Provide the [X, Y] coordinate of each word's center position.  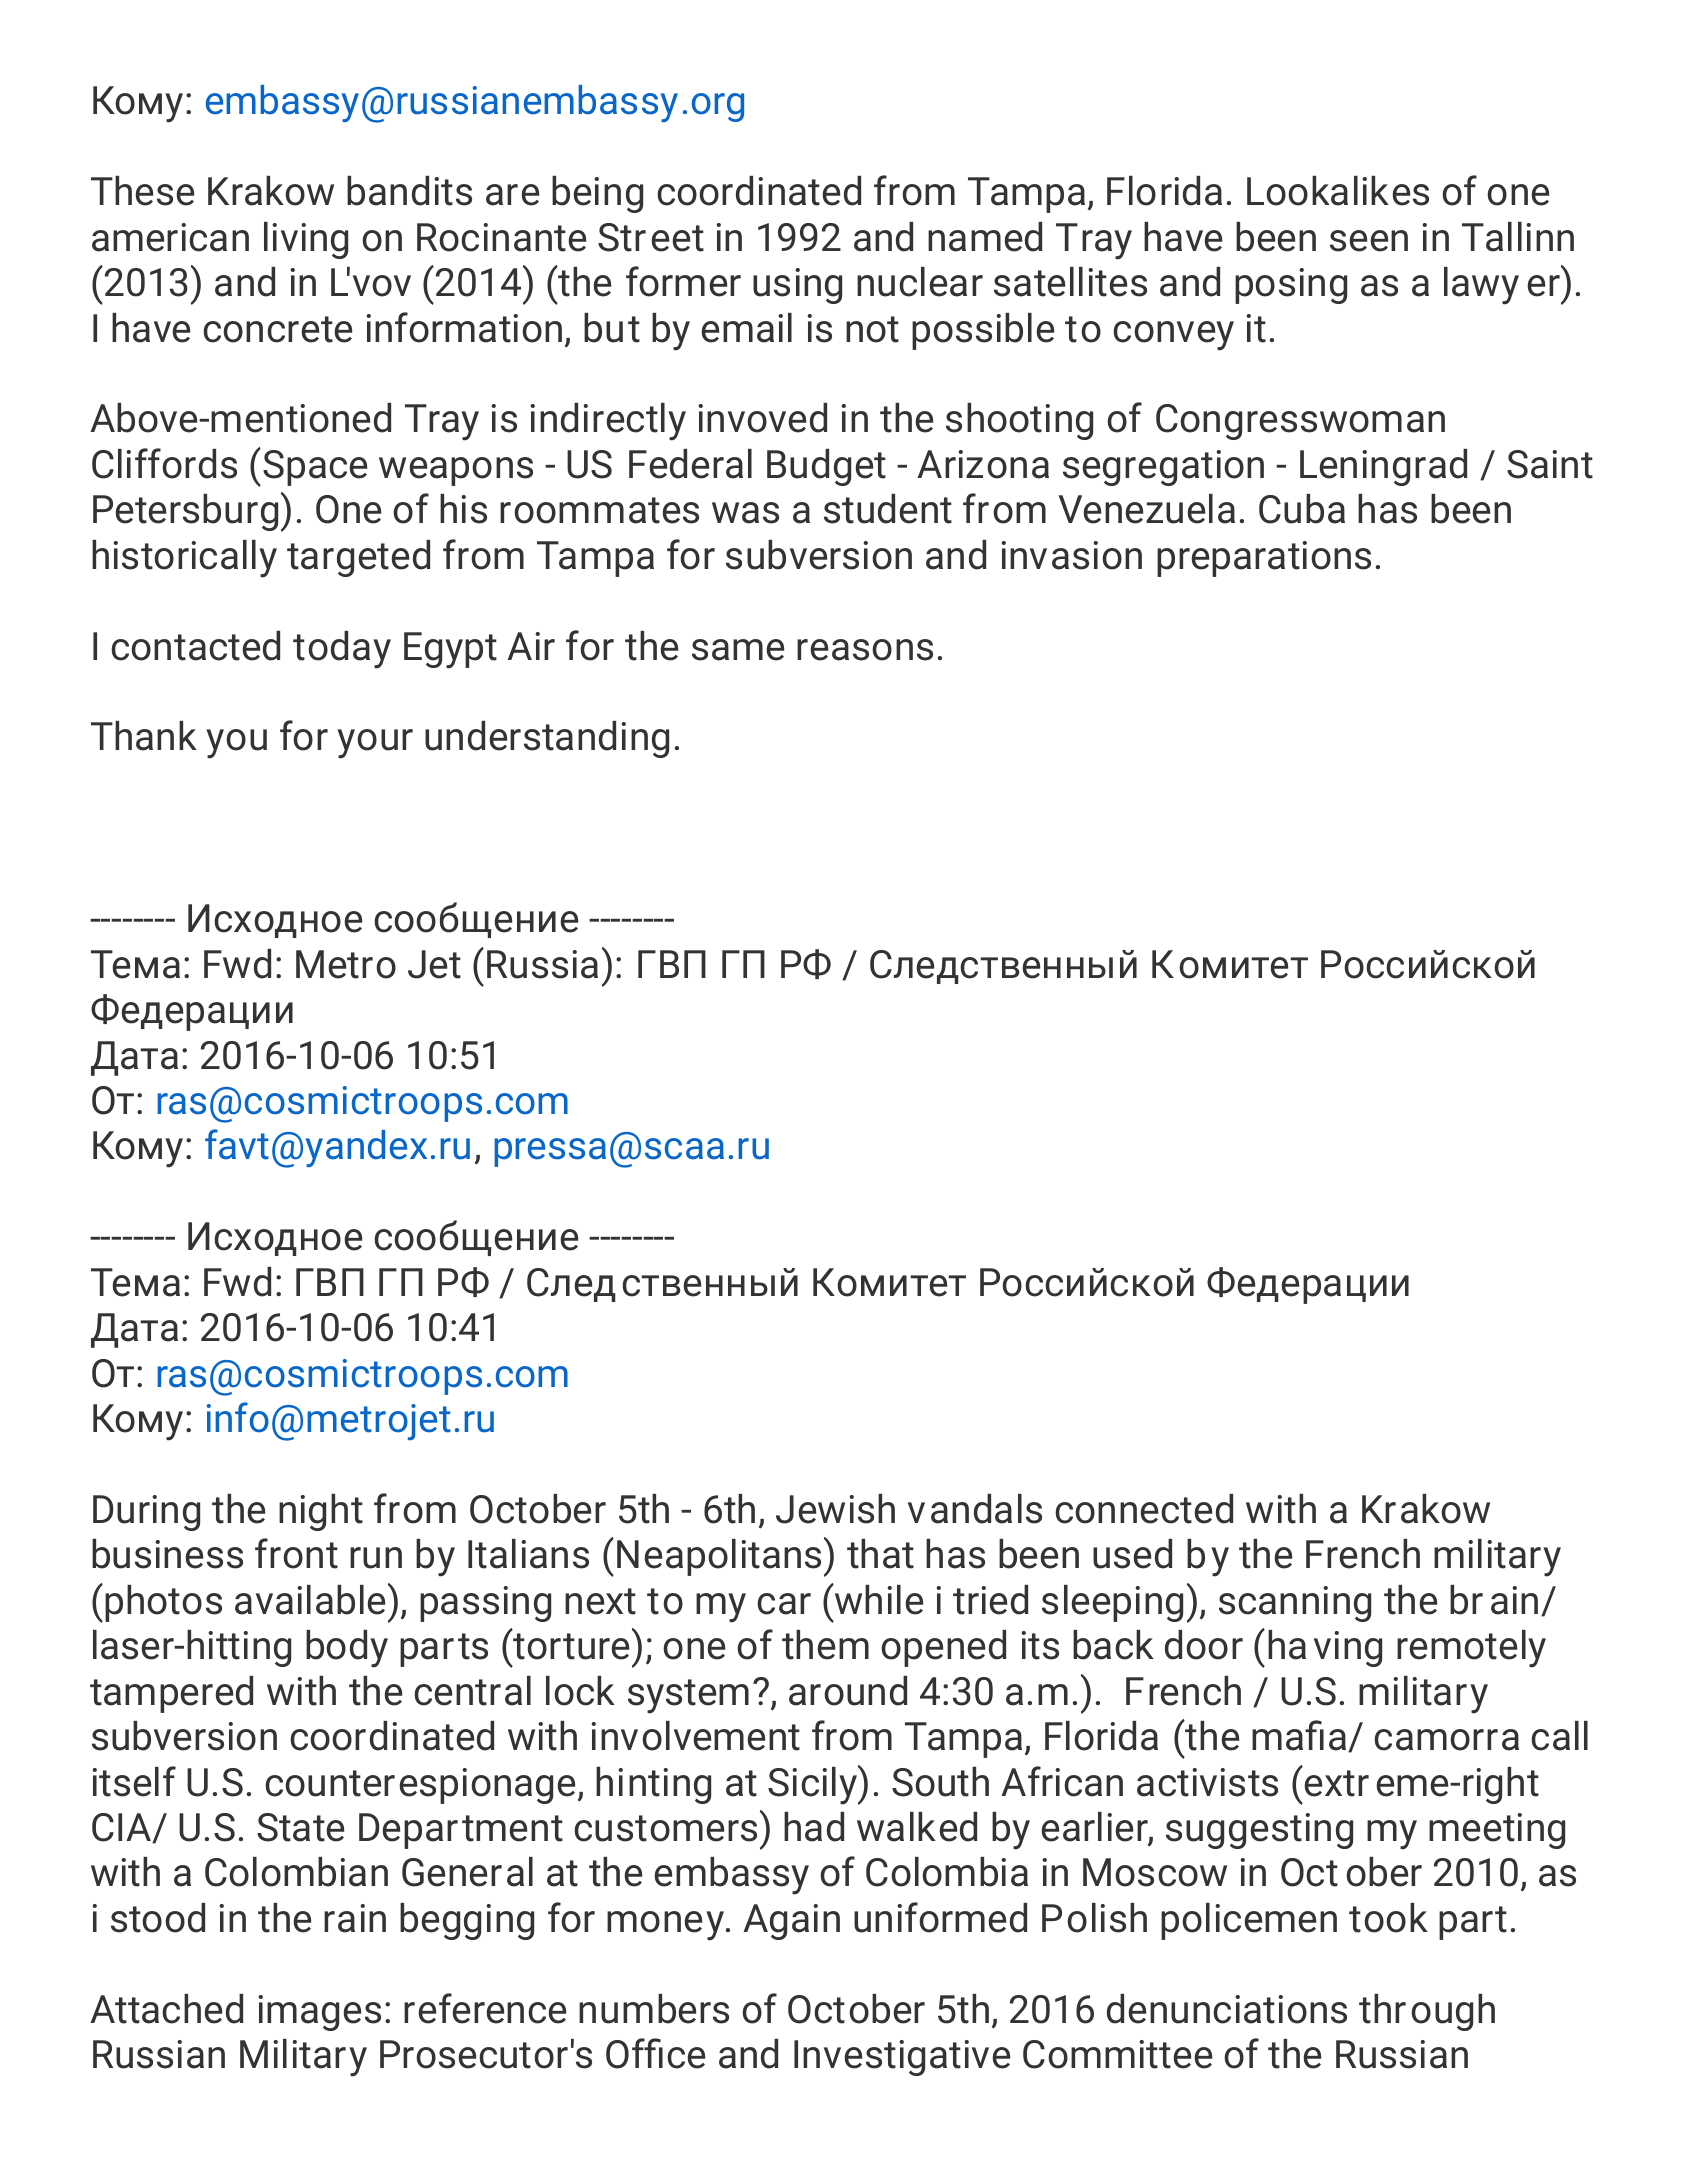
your [375, 744]
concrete [277, 329]
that [880, 1554]
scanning [1295, 1604]
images [320, 2013]
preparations [1264, 559]
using [797, 286]
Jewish [835, 1509]
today [342, 650]
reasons [865, 650]
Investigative [902, 2058]
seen [1369, 241]
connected [1144, 1509]
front [296, 1553]
